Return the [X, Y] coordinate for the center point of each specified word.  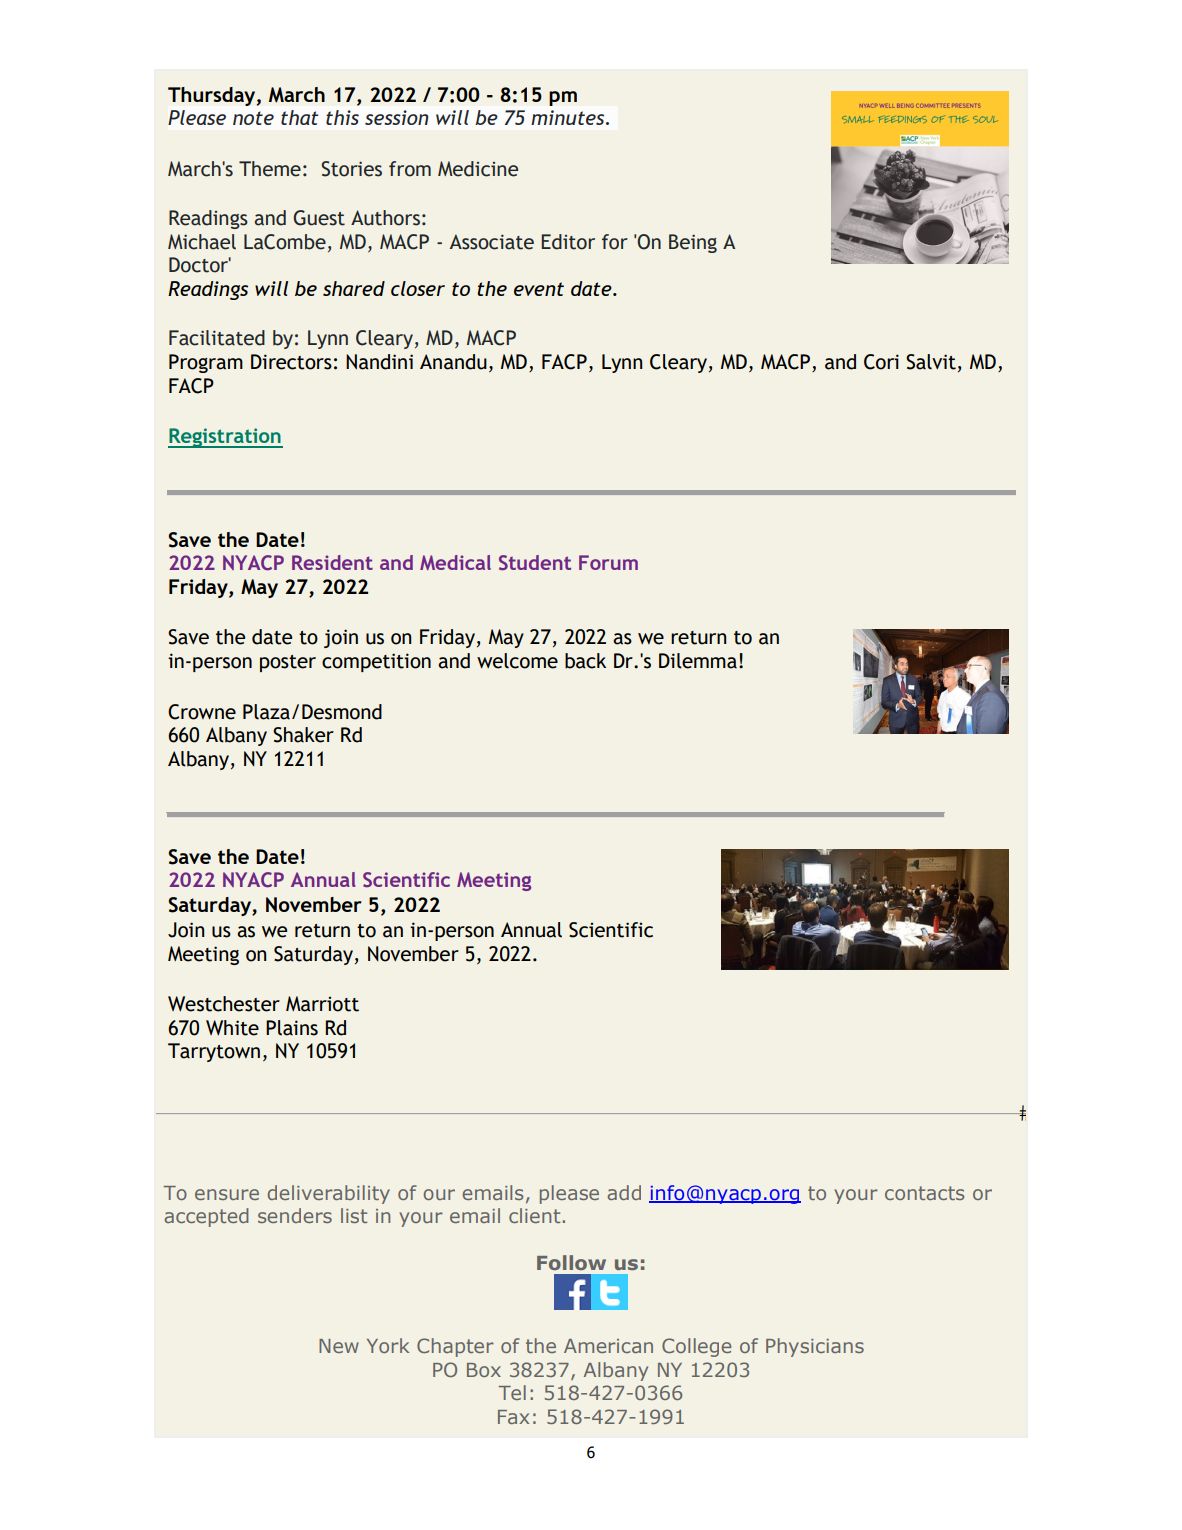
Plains [292, 1028]
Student [535, 562]
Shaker [303, 735]
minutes [569, 117]
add [624, 1192]
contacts [924, 1193]
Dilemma [698, 661]
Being [693, 243]
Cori [881, 362]
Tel [512, 1392]
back [585, 661]
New [339, 1346]
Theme [270, 169]
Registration [225, 438]
